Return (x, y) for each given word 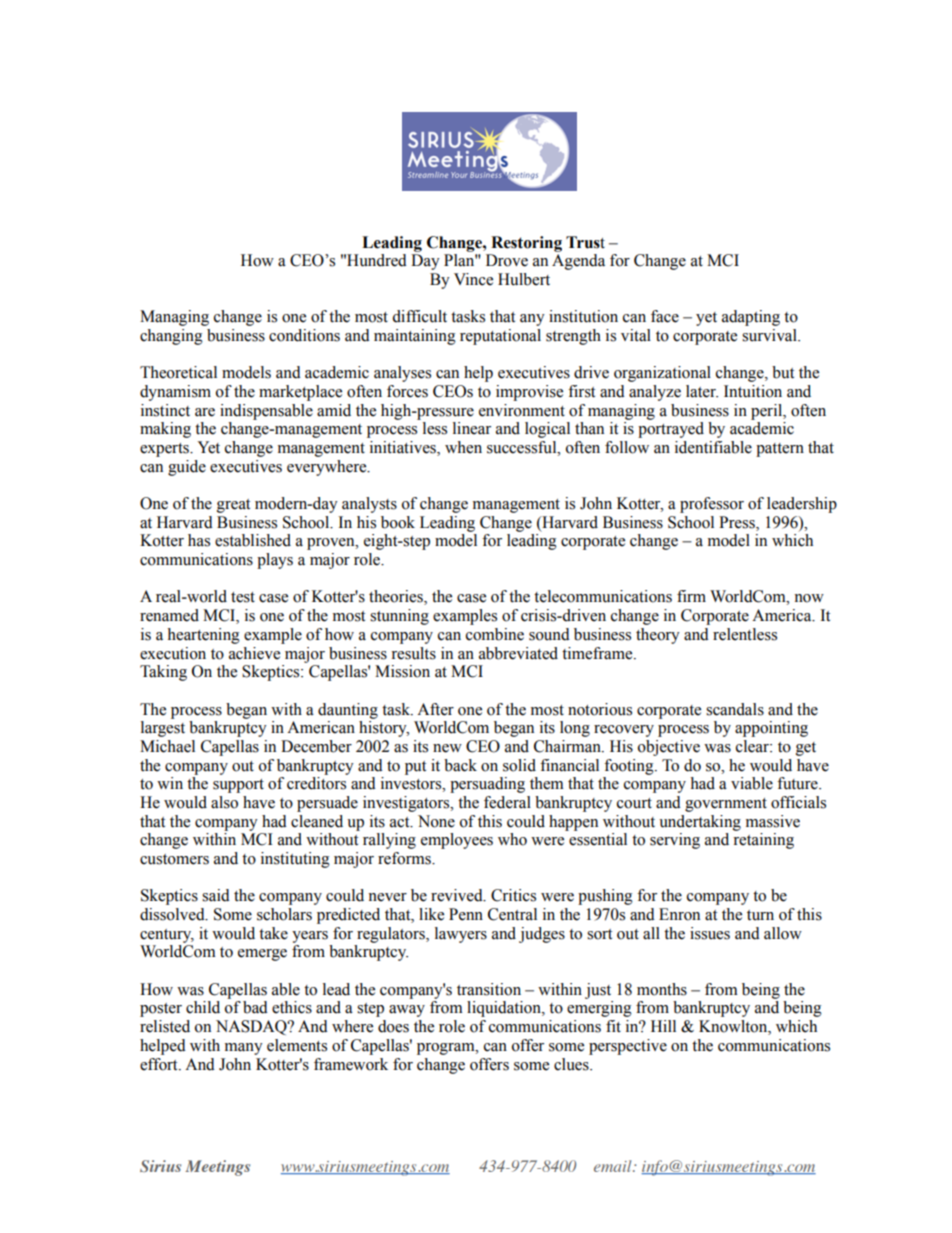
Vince (473, 279)
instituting (295, 860)
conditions (304, 335)
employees (457, 841)
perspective (628, 1047)
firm (691, 596)
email (614, 1166)
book (398, 522)
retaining (763, 841)
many (244, 1049)
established (253, 540)
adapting (751, 318)
